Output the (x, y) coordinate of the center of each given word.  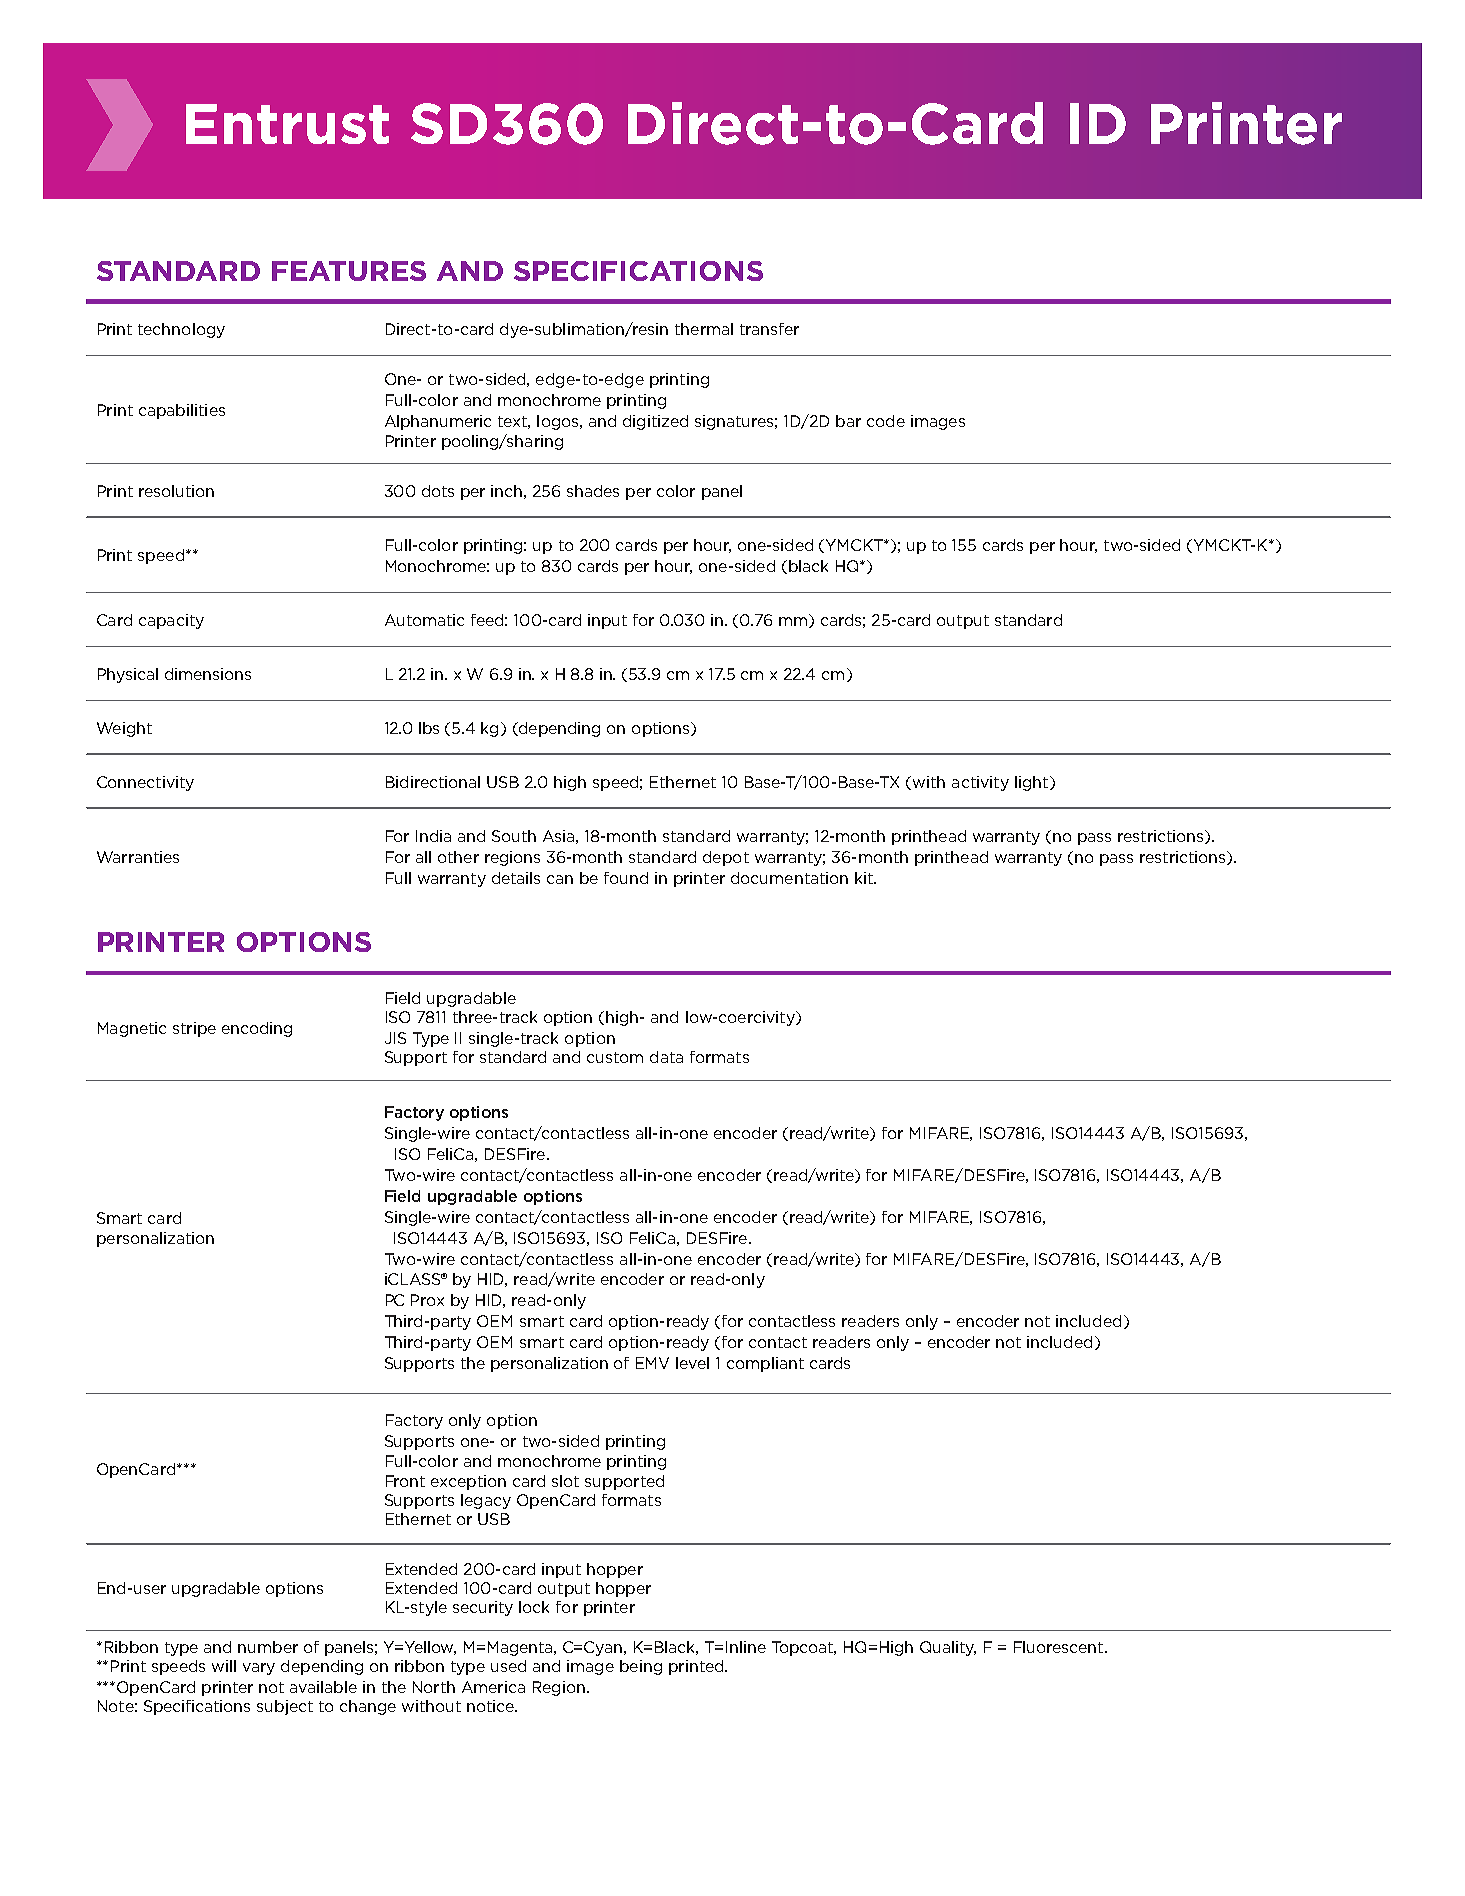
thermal (704, 329)
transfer (769, 329)
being (641, 1667)
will (224, 1666)
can (560, 879)
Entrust (287, 124)
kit (865, 878)
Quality (948, 1648)
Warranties (138, 857)
